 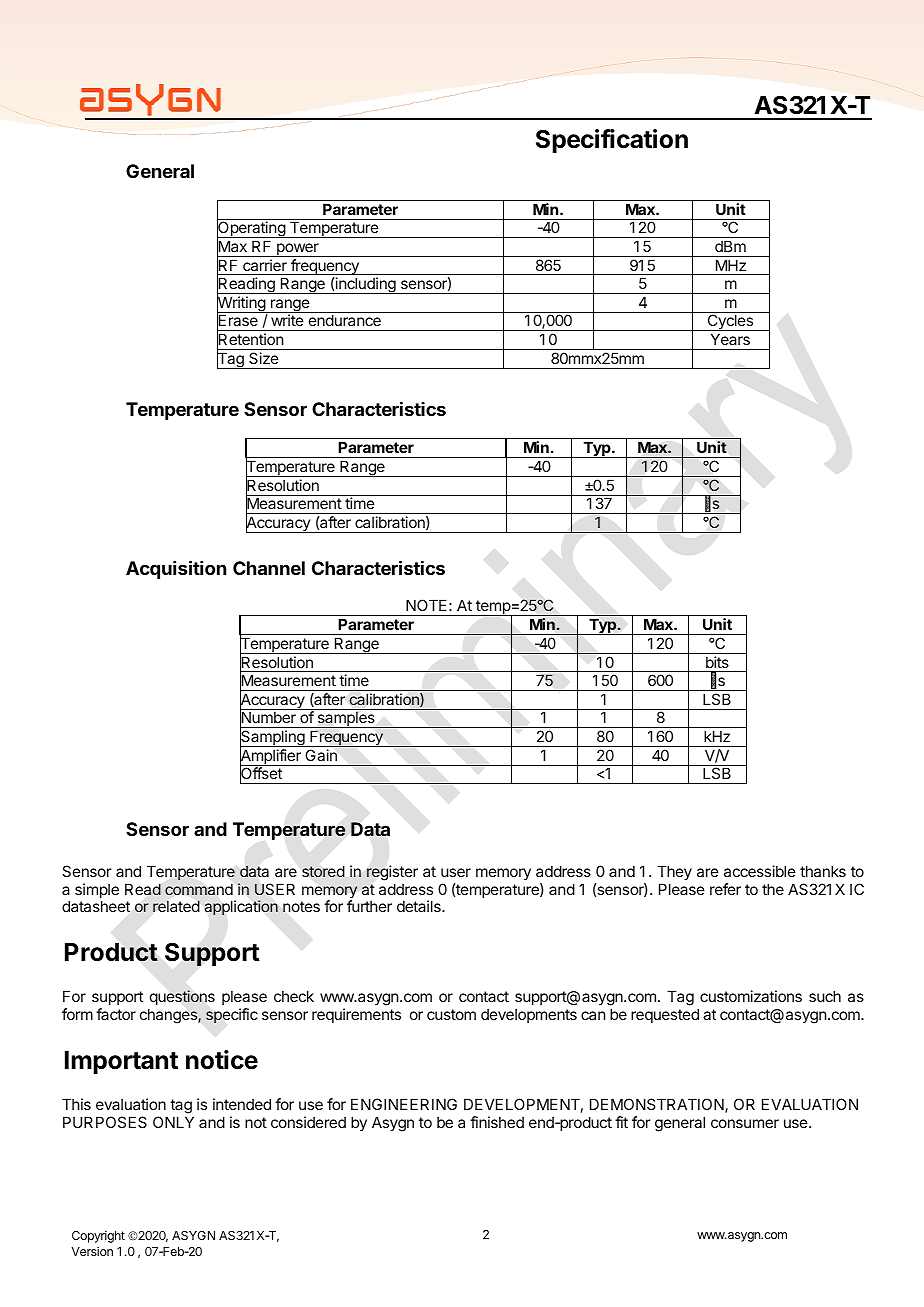 What do you see at coordinates (176, 569) in the page?
I see `Acquisition` at bounding box center [176, 569].
